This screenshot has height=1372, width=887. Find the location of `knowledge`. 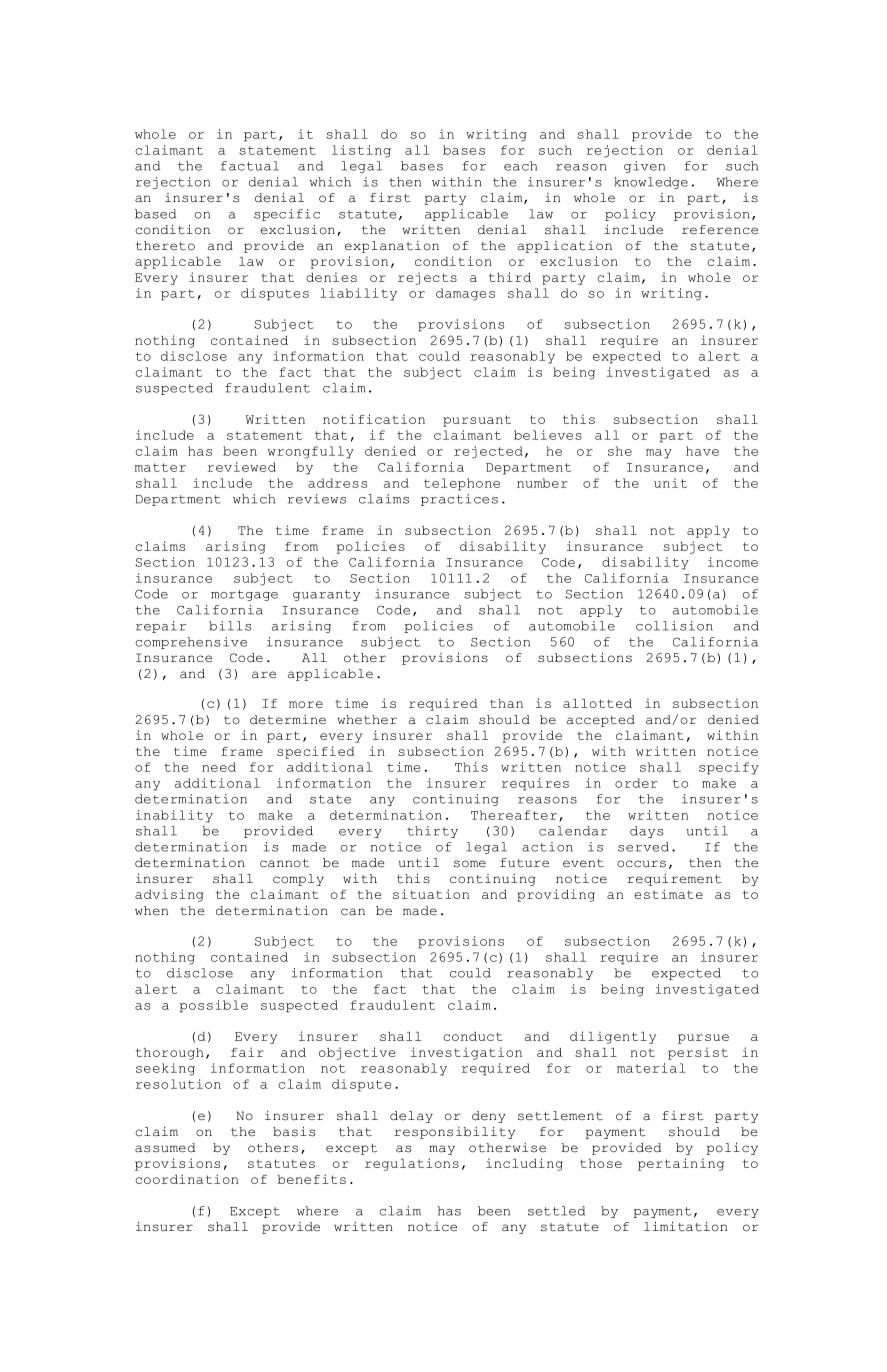

knowledge is located at coordinates (651, 183).
